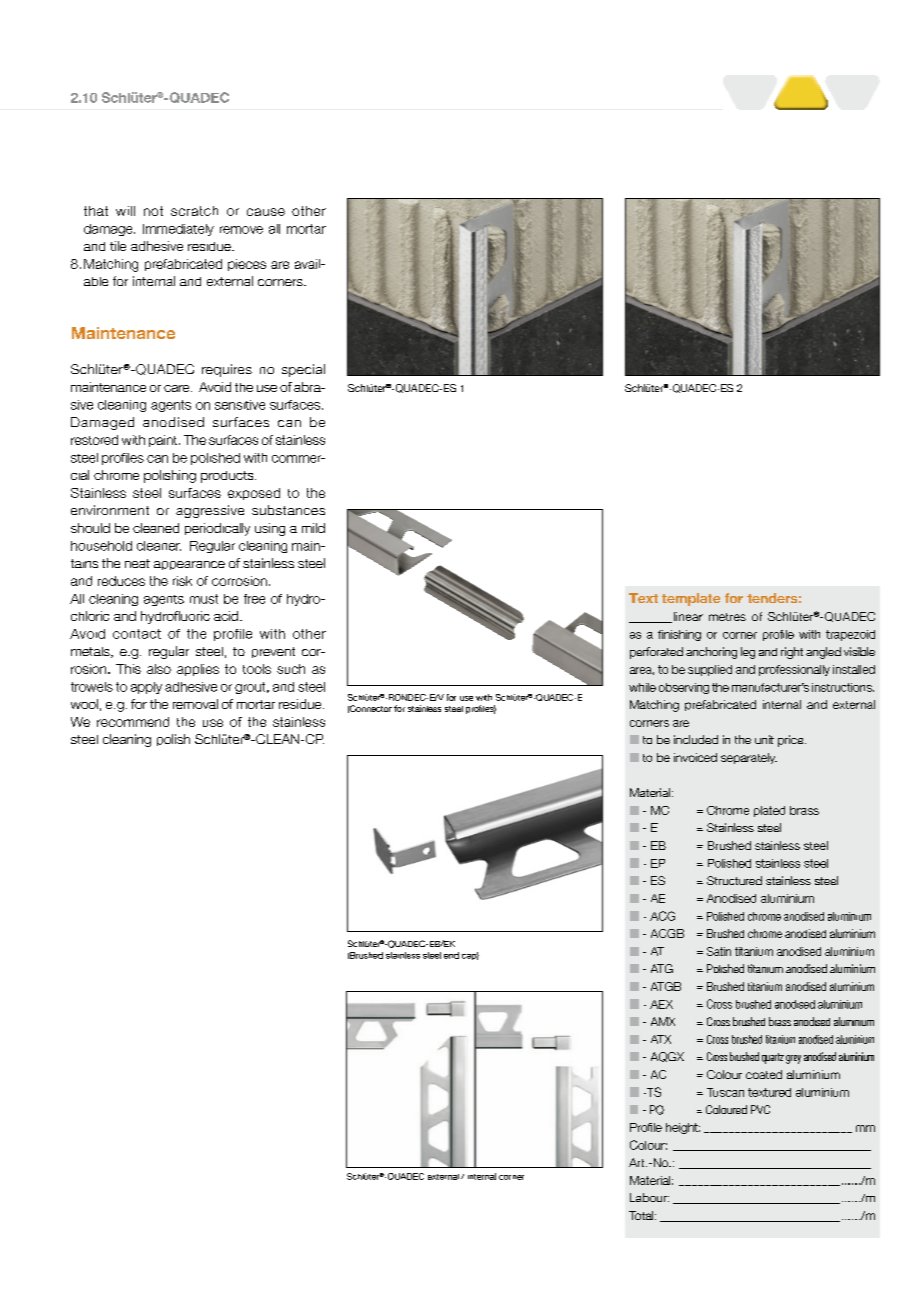 The height and width of the screenshot is (1308, 924). Describe the element at coordinates (133, 722) in the screenshot. I see `recommend` at that location.
